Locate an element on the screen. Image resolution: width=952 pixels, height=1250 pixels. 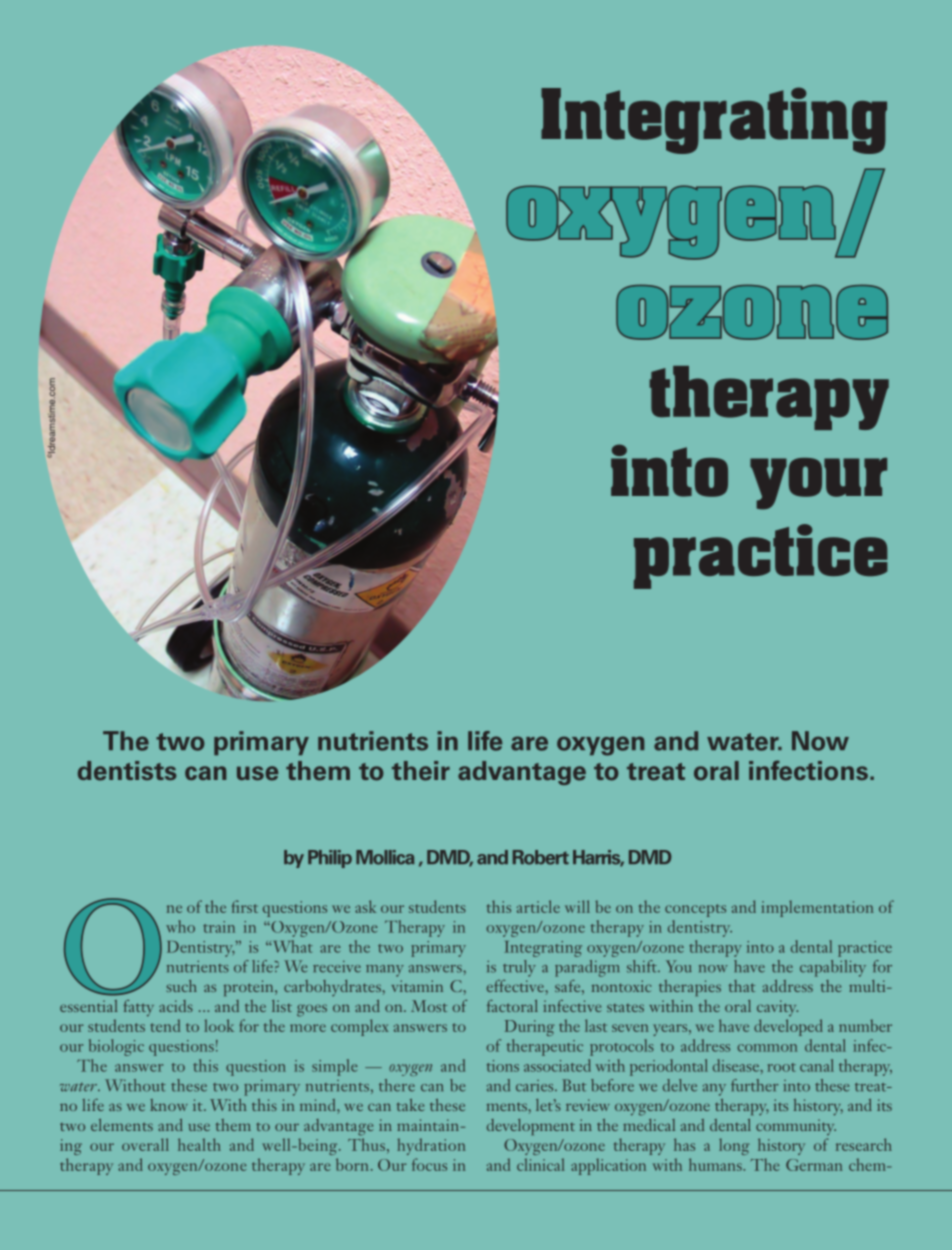
who is located at coordinates (180, 926).
